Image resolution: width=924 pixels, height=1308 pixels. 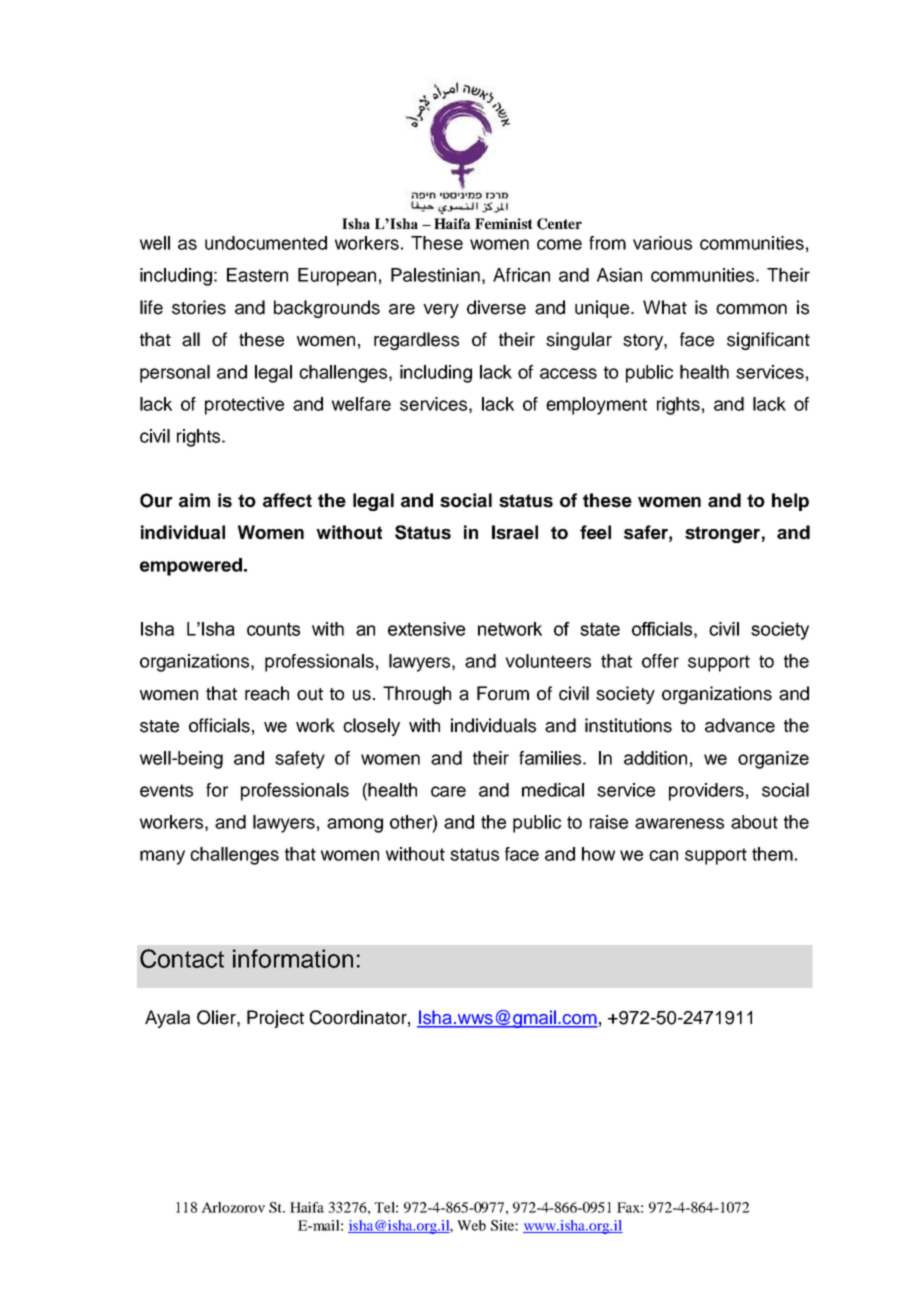 What do you see at coordinates (435, 275) in the screenshot?
I see `Palestinian` at bounding box center [435, 275].
